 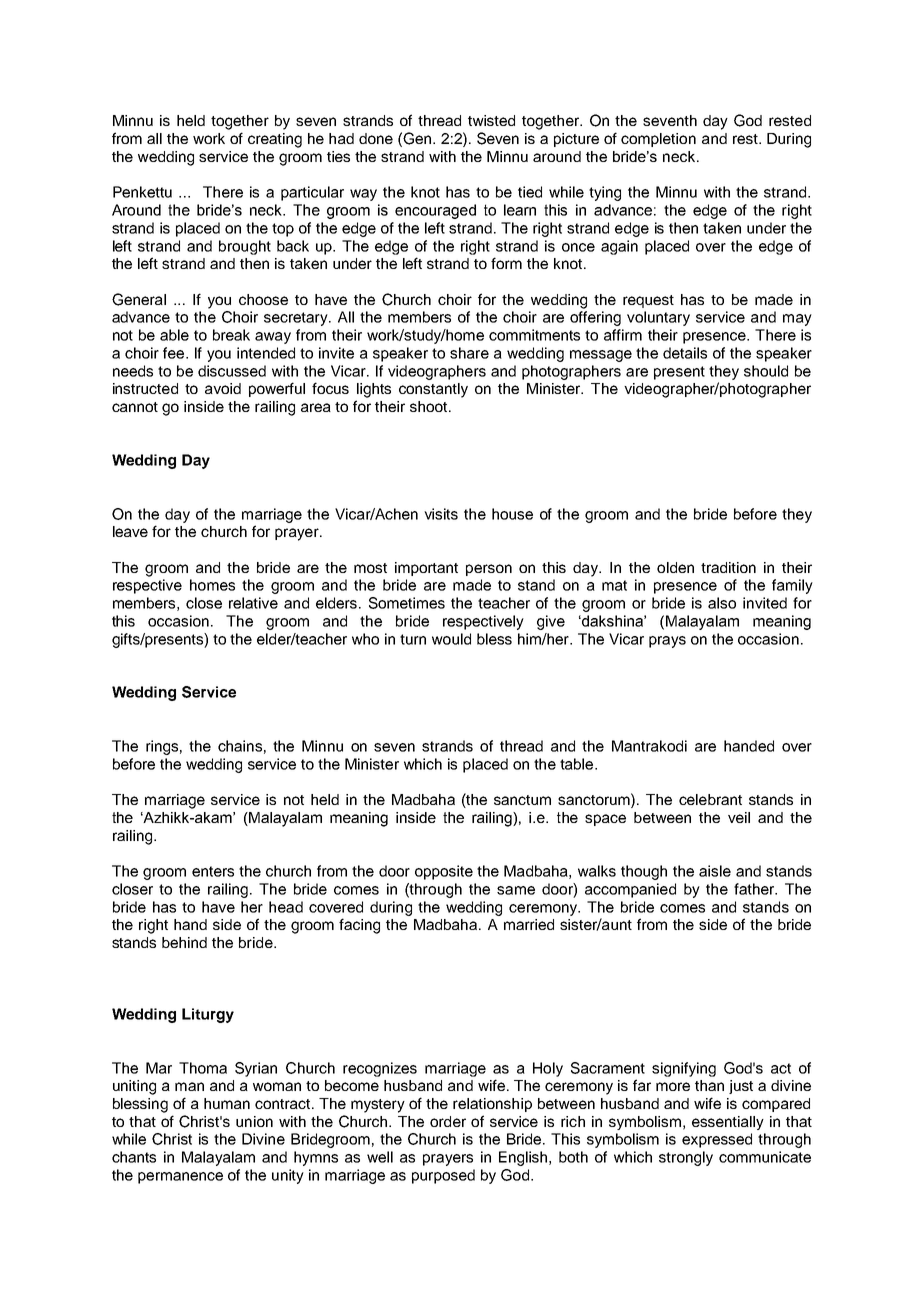 I want to click on avoid, so click(x=223, y=388).
